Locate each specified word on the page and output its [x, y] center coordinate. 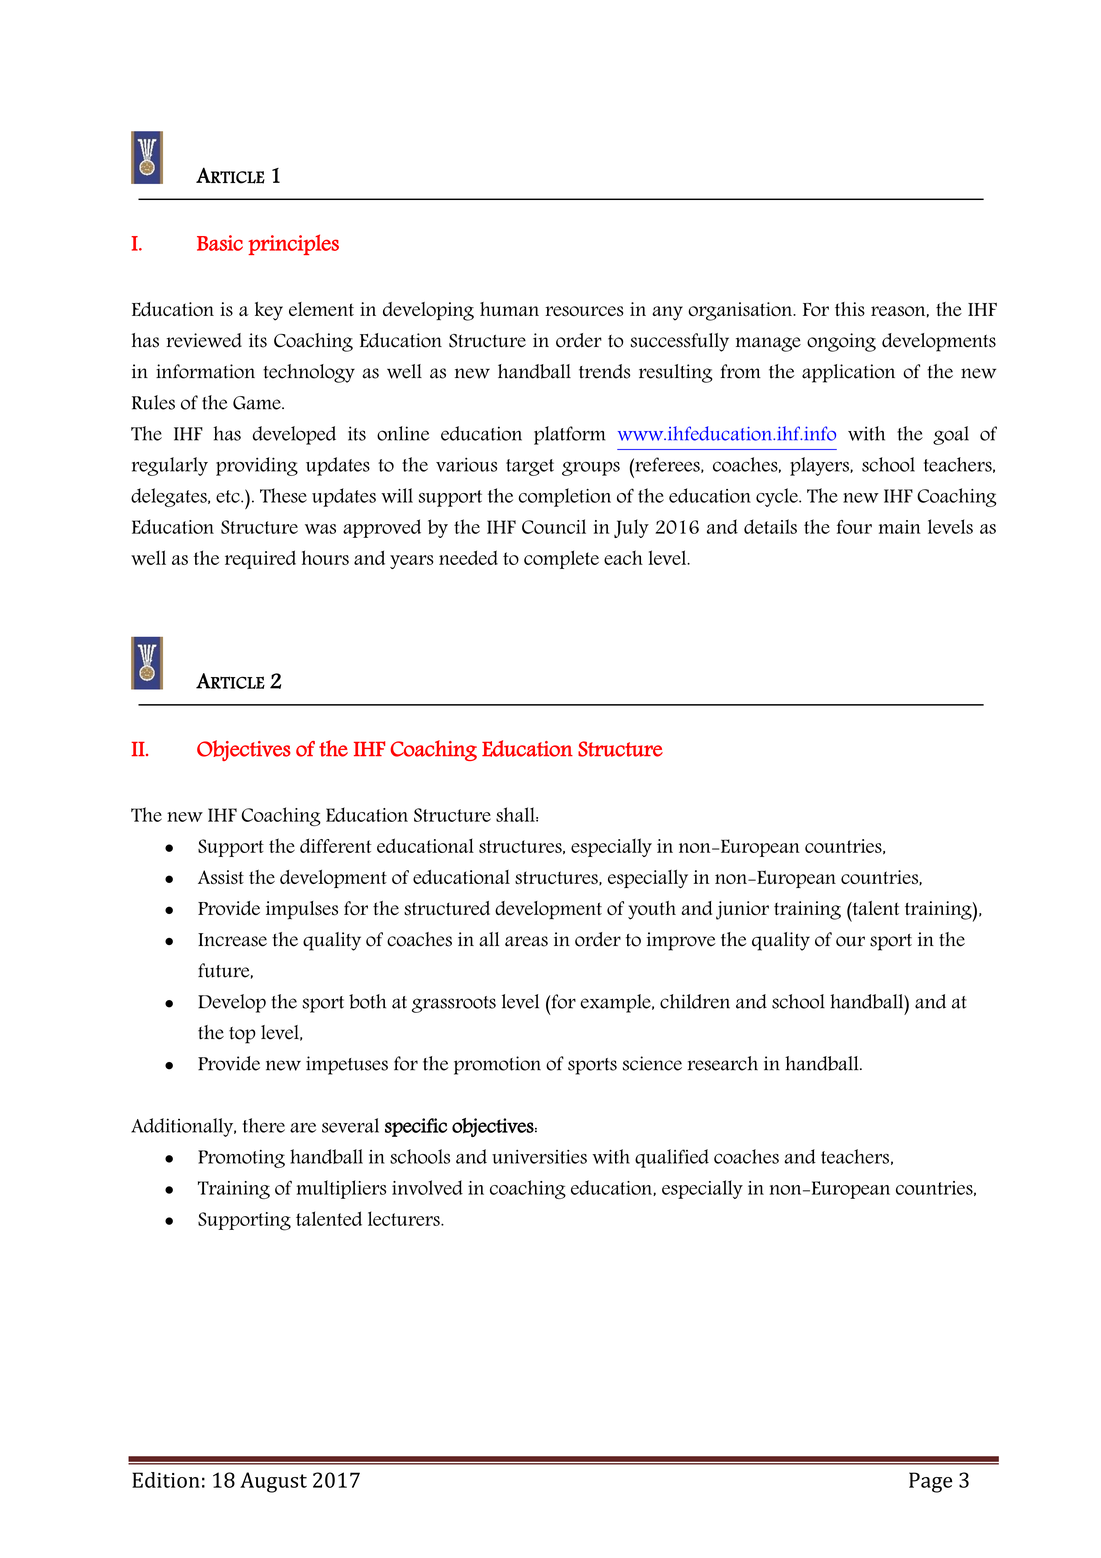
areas [526, 941]
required [260, 559]
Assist [221, 877]
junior [742, 910]
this [850, 309]
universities [539, 1157]
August [273, 1482]
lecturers [405, 1218]
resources [584, 311]
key [269, 311]
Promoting [241, 1159]
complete [561, 559]
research [723, 1063]
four [854, 527]
